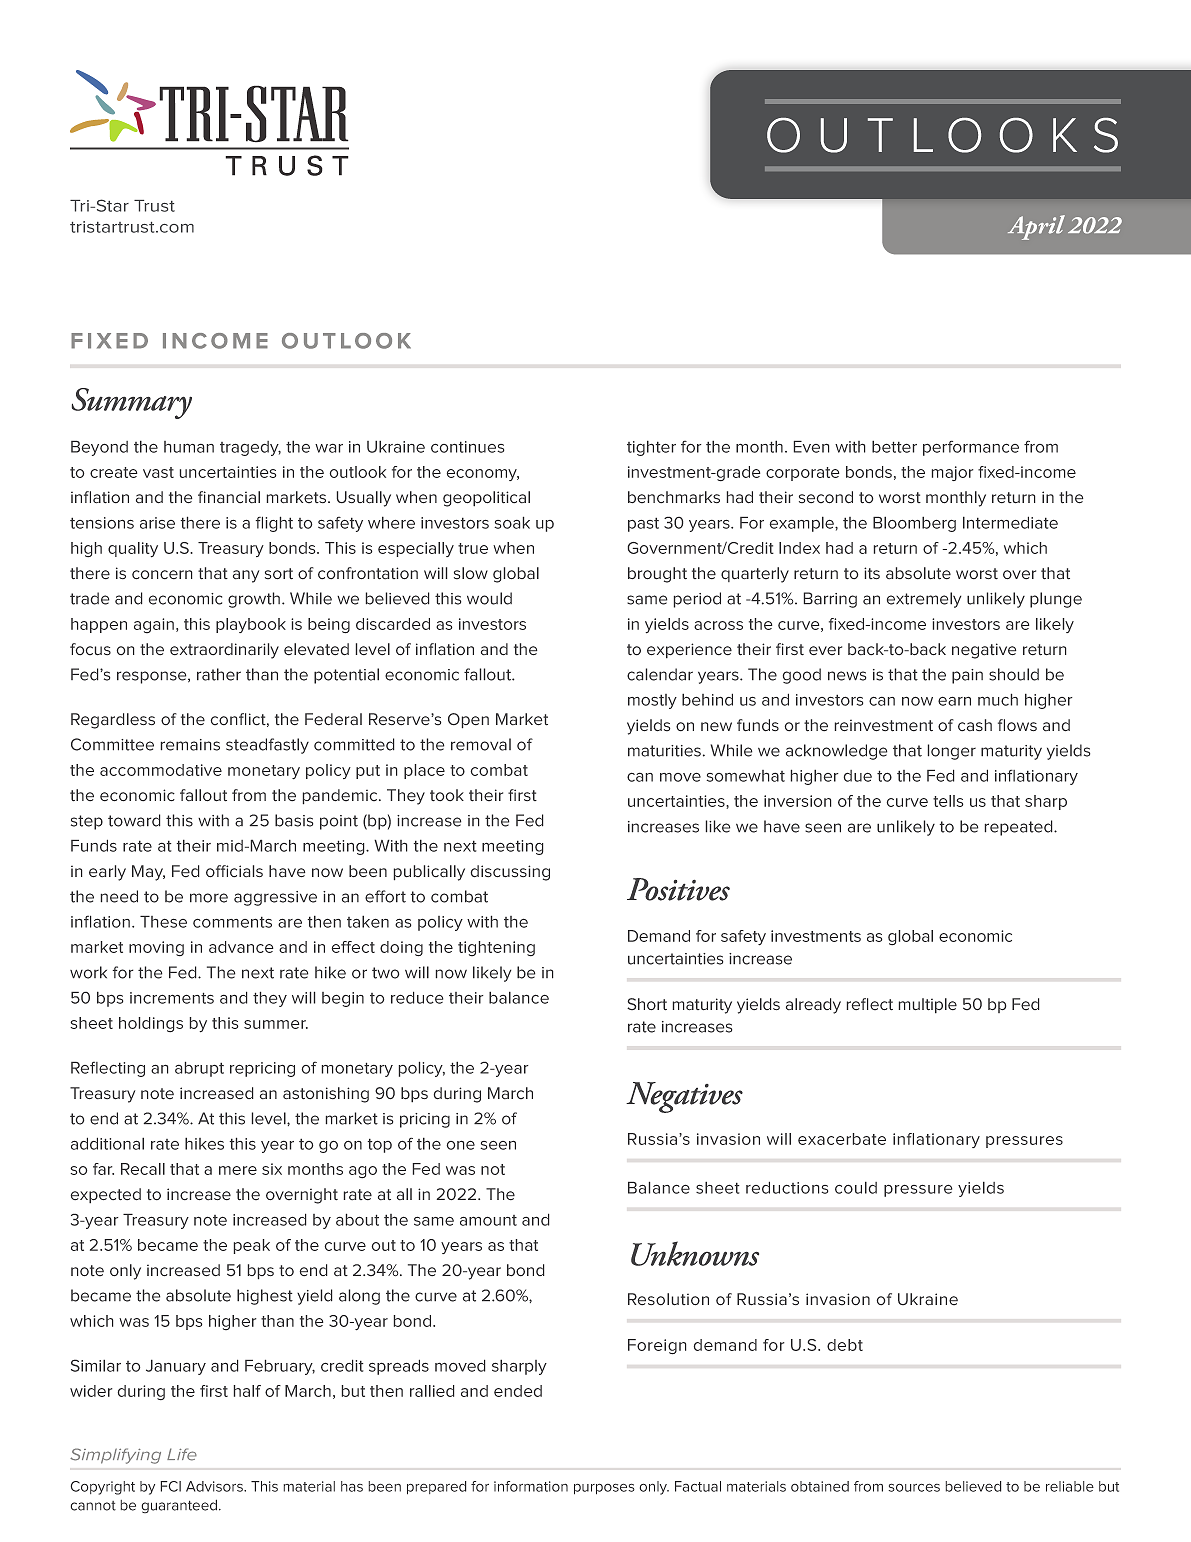  Describe the element at coordinates (234, 871) in the document. I see `officials` at that location.
